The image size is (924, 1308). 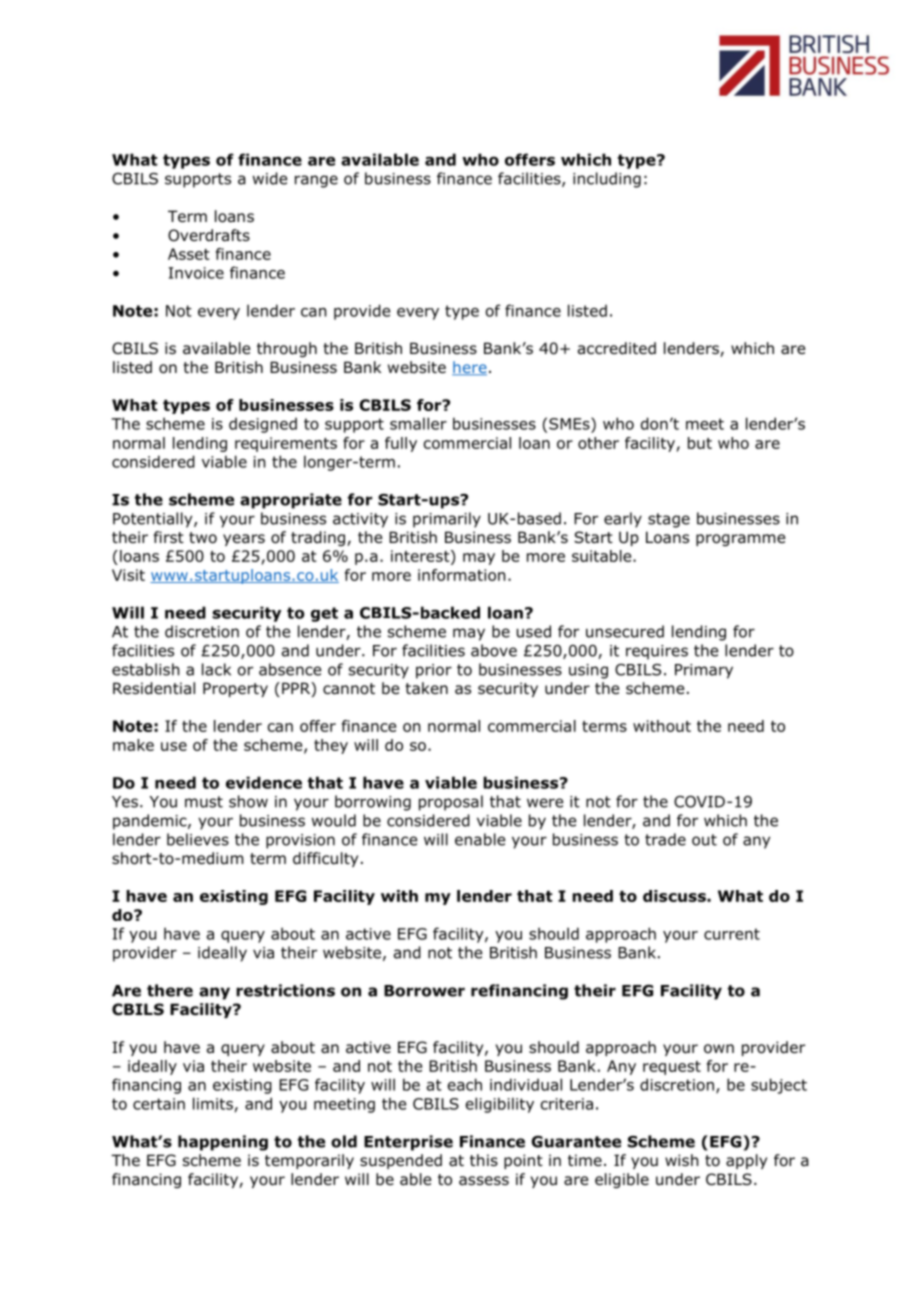 What do you see at coordinates (263, 425) in the document?
I see `designed` at bounding box center [263, 425].
